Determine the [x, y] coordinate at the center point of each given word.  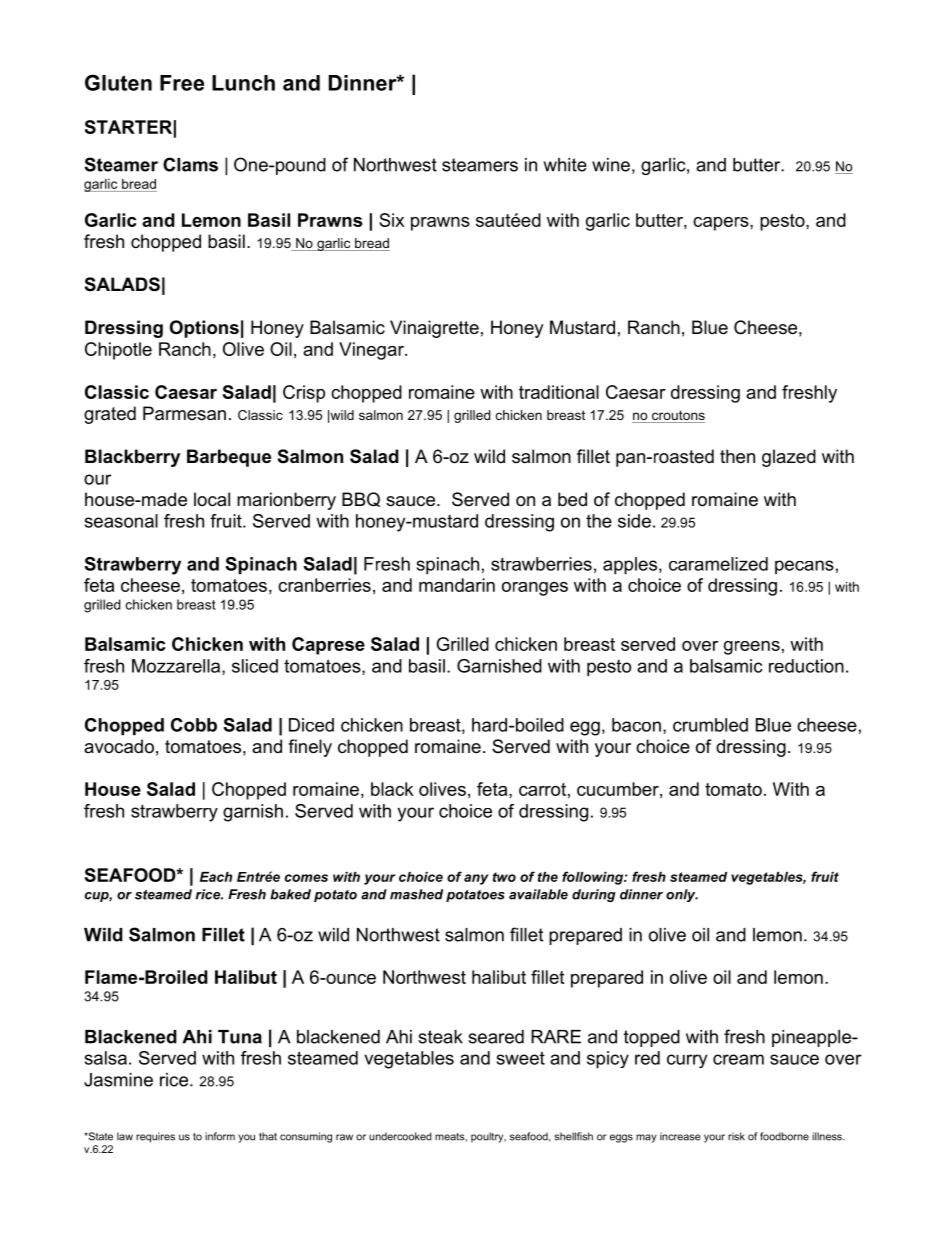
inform [220, 1136]
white [565, 165]
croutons [677, 416]
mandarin [457, 585]
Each [216, 877]
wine [611, 165]
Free [182, 83]
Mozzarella [177, 667]
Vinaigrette [434, 329]
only [682, 895]
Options [204, 329]
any [476, 879]
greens [752, 648]
